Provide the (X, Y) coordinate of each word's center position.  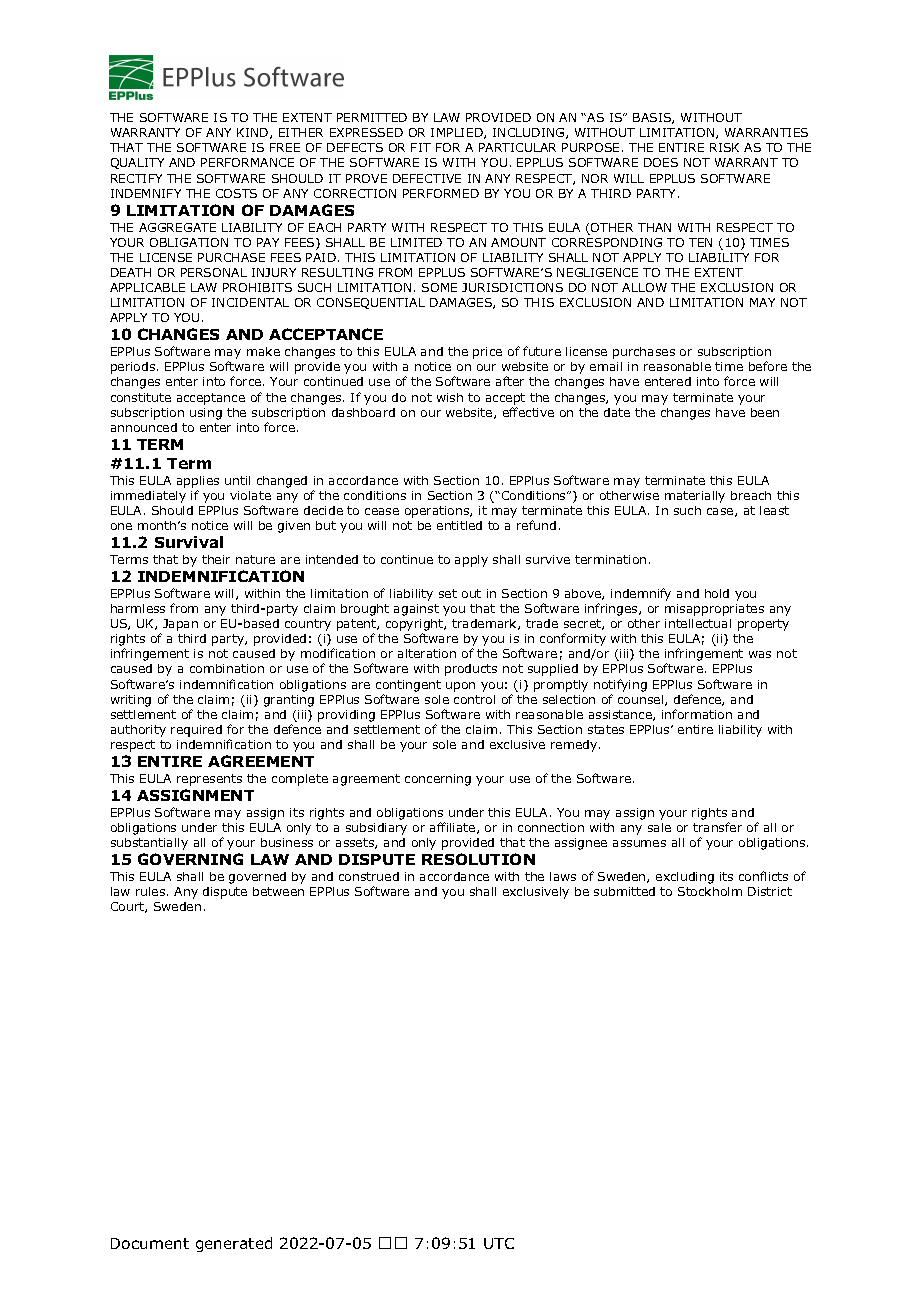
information (697, 714)
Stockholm (710, 891)
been (765, 412)
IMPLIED (458, 133)
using (206, 414)
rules (152, 891)
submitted (624, 891)
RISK (724, 147)
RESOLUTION (478, 859)
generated (234, 1244)
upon (460, 687)
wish (450, 397)
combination (227, 668)
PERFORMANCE (247, 162)
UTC (499, 1243)
